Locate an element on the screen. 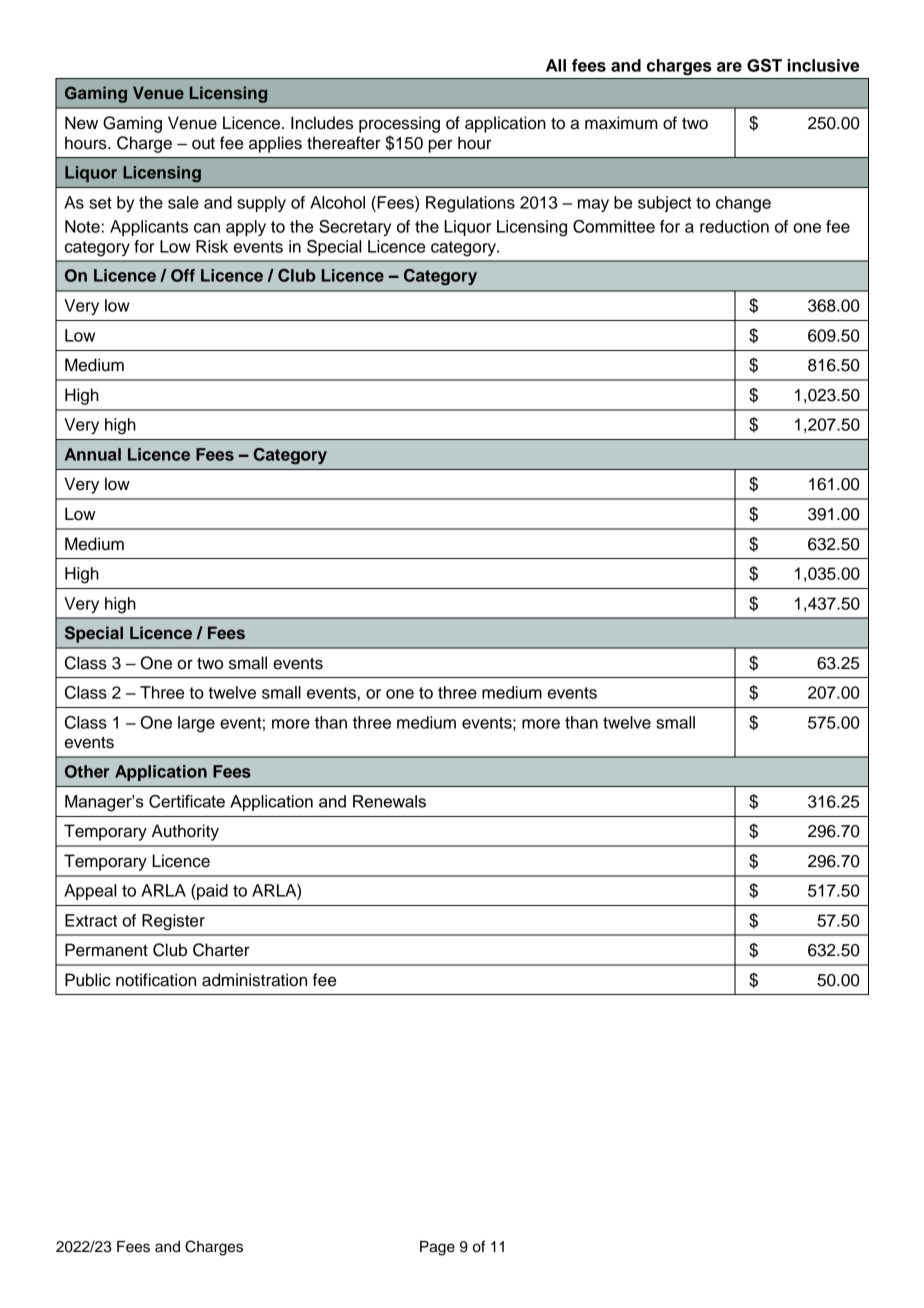 The image size is (924, 1308). are is located at coordinates (729, 67).
